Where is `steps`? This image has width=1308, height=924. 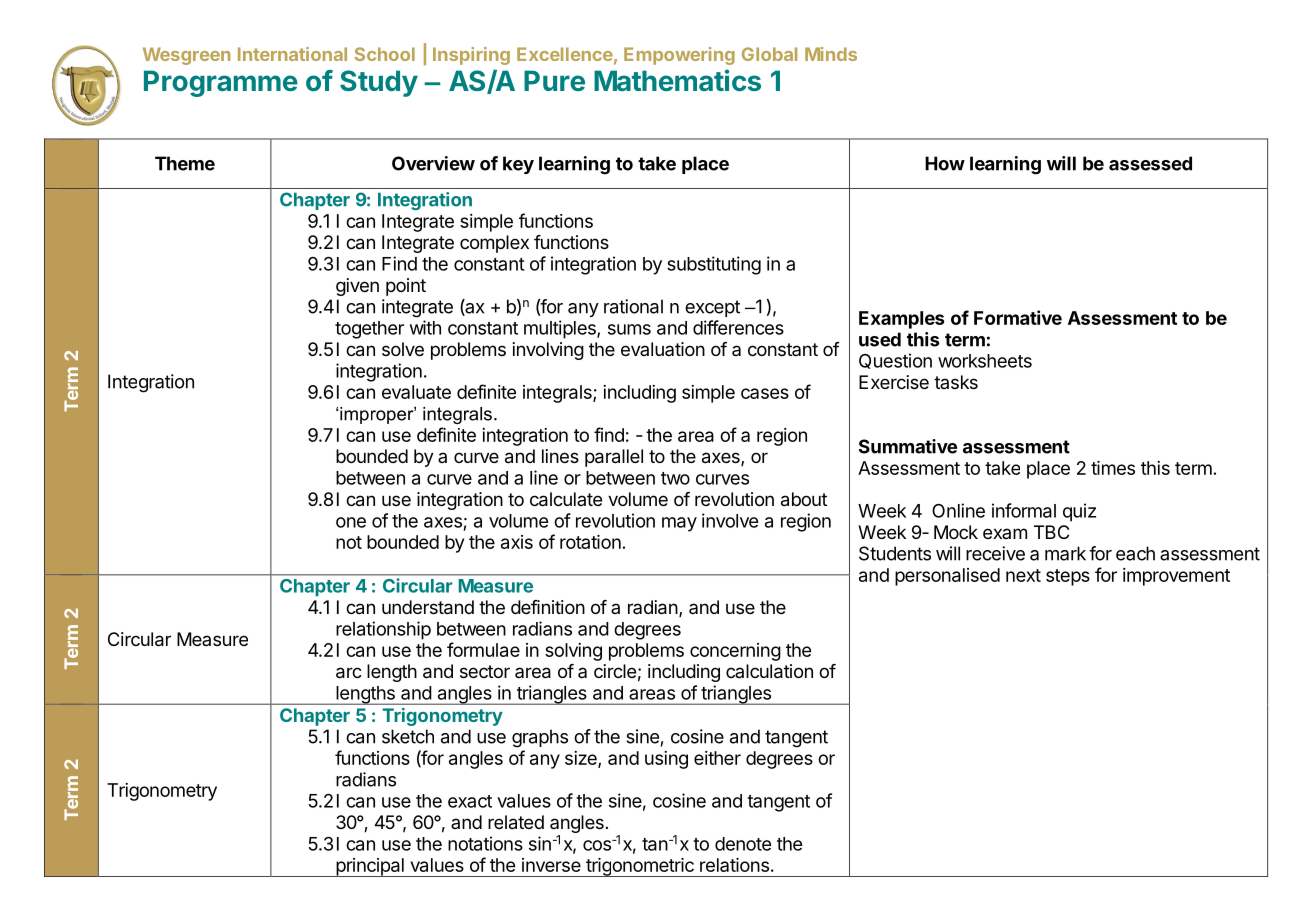
steps is located at coordinates (1068, 577).
